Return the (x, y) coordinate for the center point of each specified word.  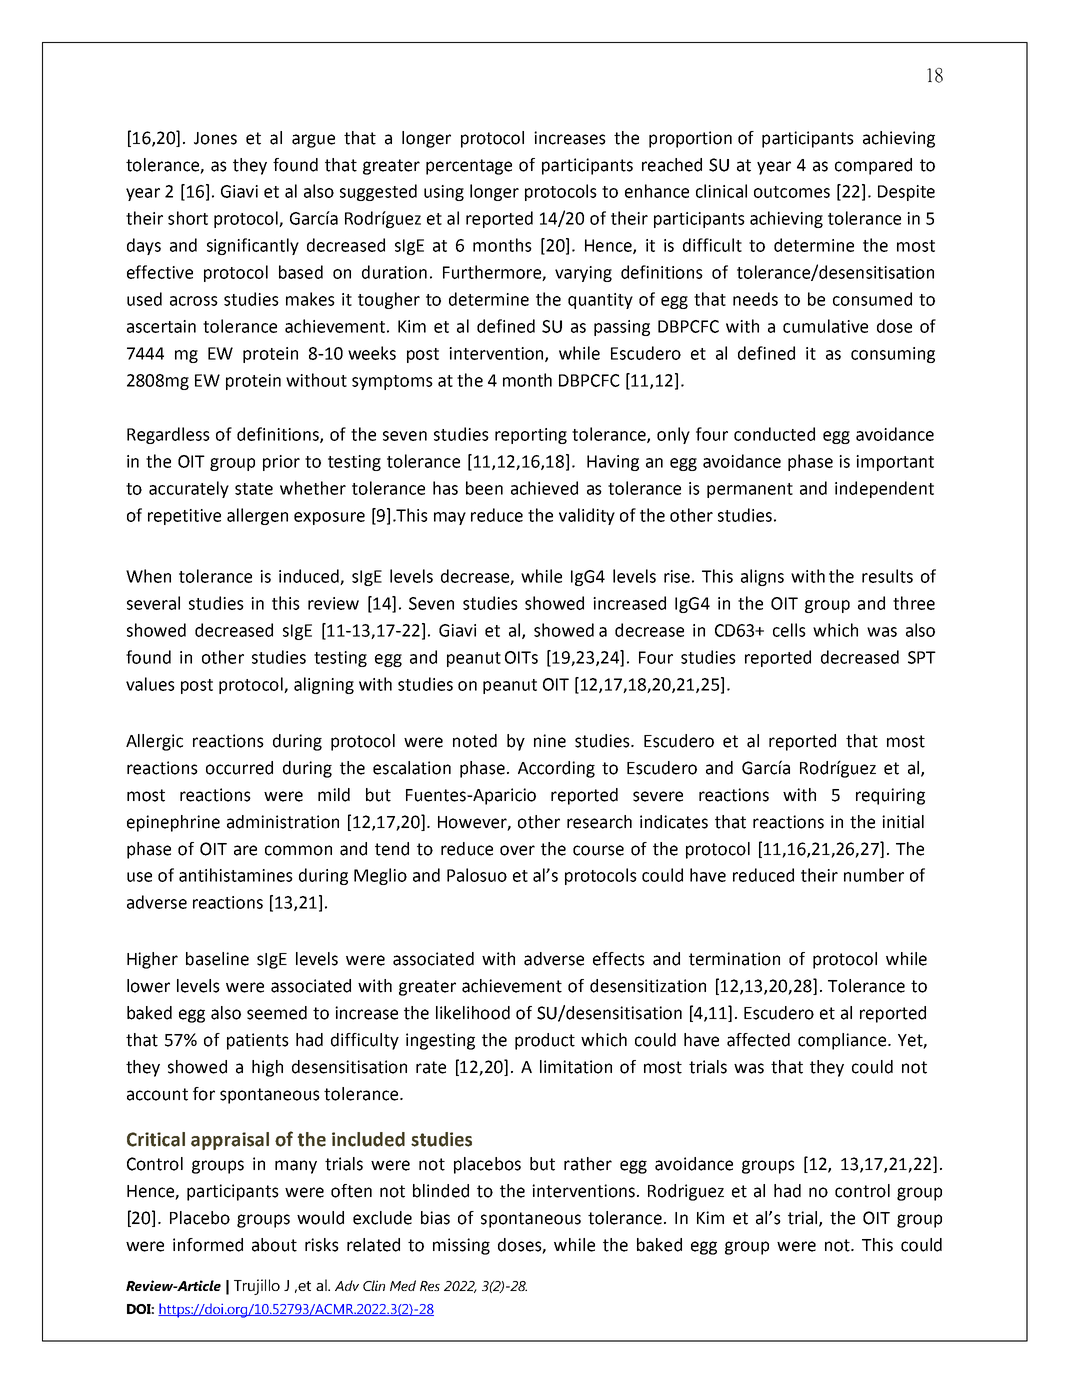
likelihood (473, 1013)
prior (281, 463)
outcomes (792, 192)
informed (208, 1245)
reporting (531, 436)
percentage (469, 167)
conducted (774, 434)
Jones (215, 138)
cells (789, 630)
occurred (239, 768)
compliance (843, 1041)
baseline (217, 959)
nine (550, 741)
